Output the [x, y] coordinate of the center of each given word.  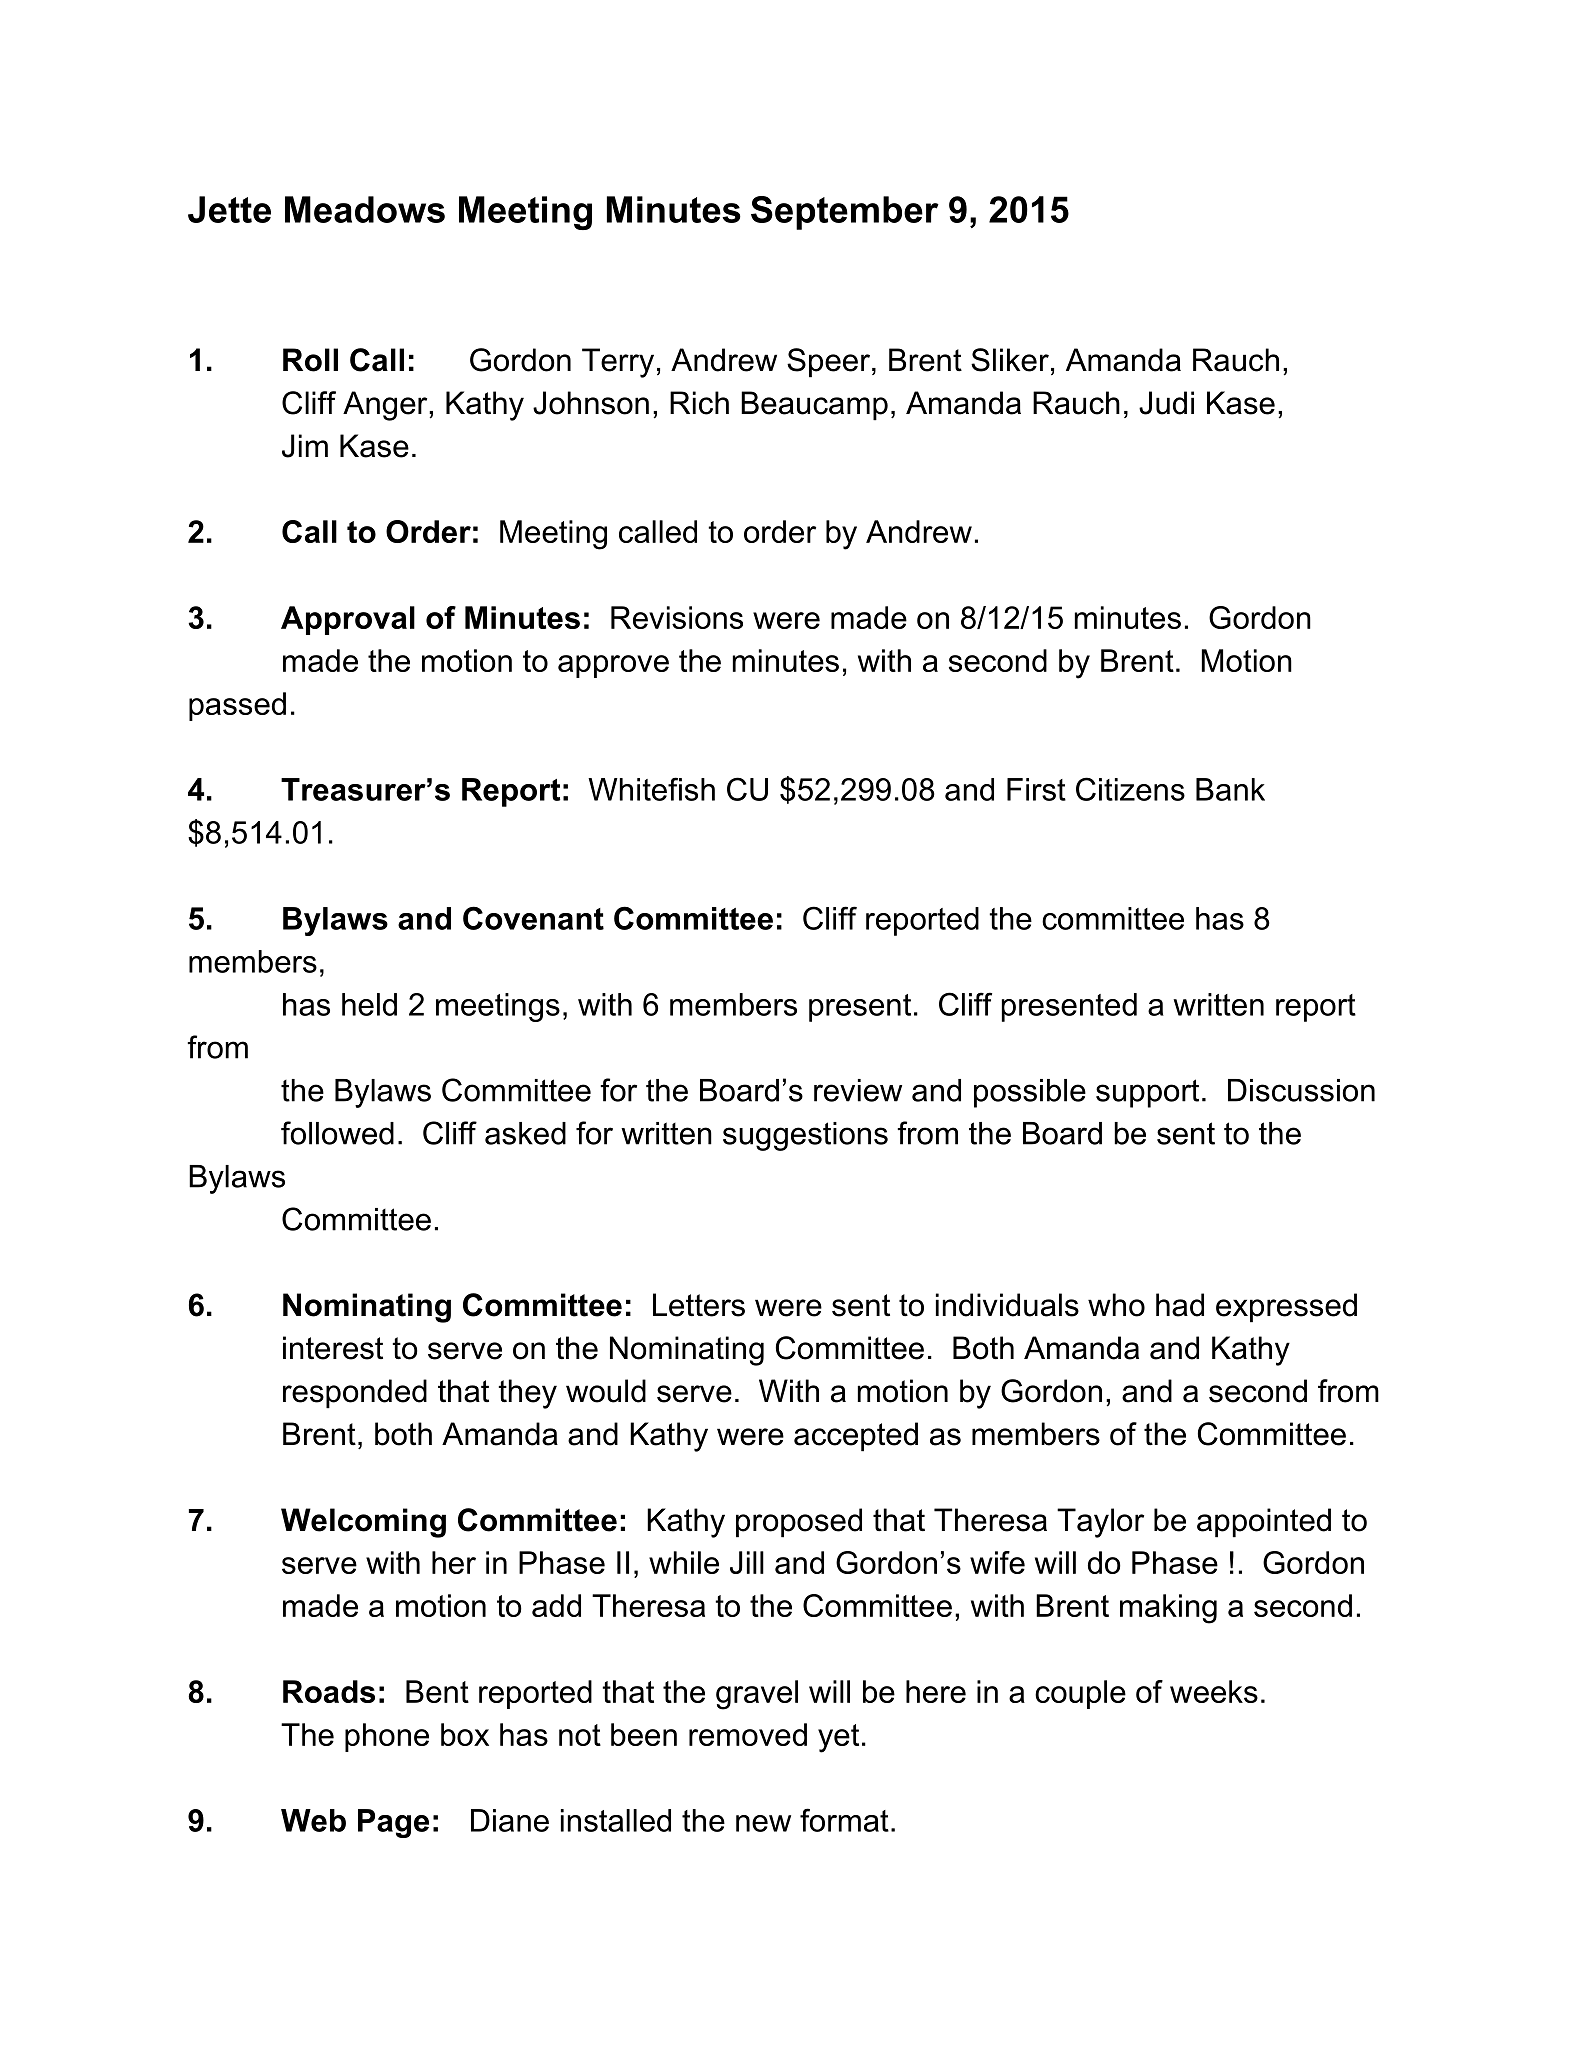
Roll [310, 360]
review [858, 1090]
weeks [1214, 1691]
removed [748, 1734]
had [1180, 1305]
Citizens [1130, 789]
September [845, 213]
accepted [856, 1437]
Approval [348, 620]
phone [387, 1737]
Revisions [677, 617]
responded [355, 1394]
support [1147, 1093]
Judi [1166, 403]
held [369, 1004]
